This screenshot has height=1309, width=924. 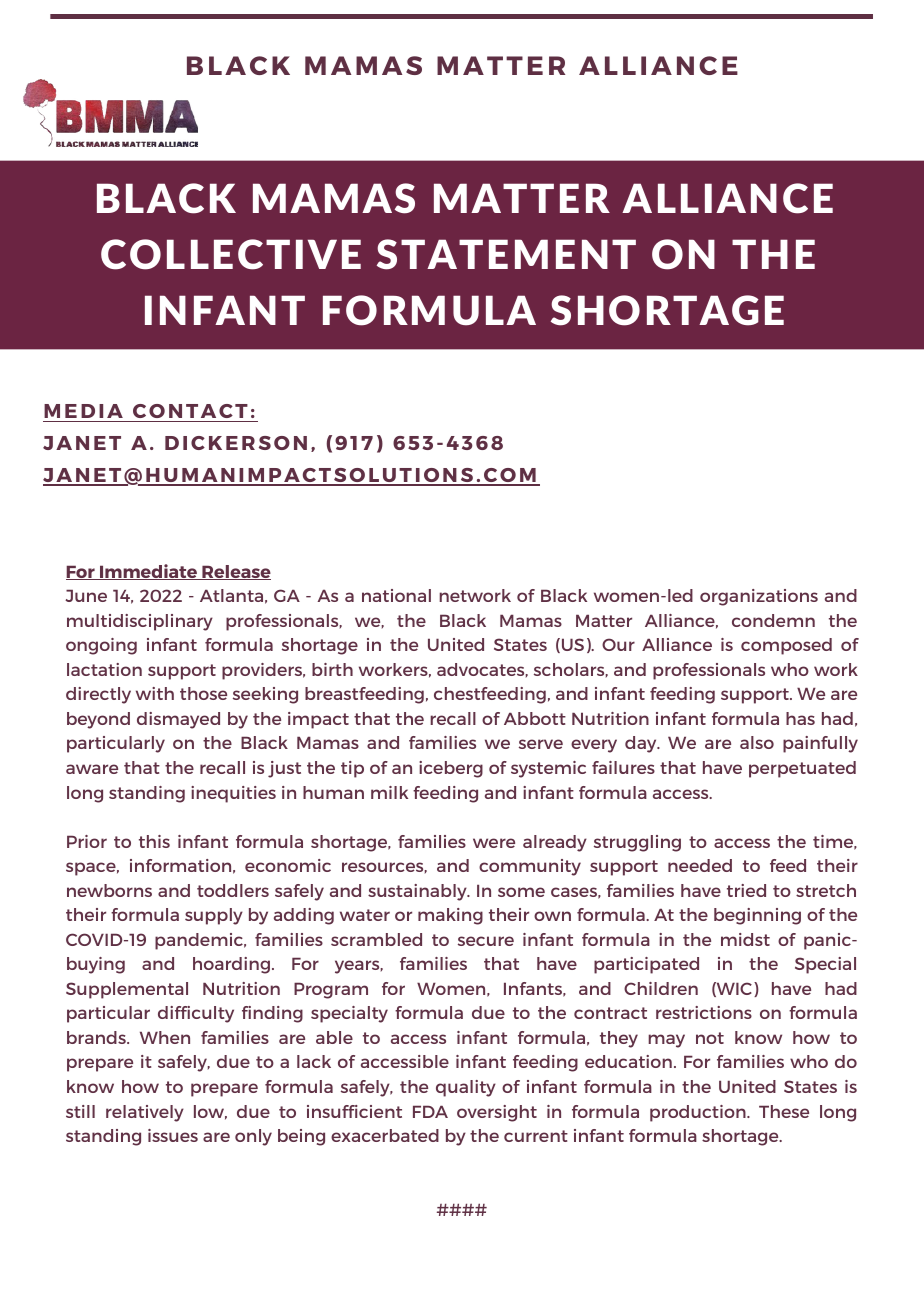 What do you see at coordinates (800, 718) in the screenshot?
I see `has` at bounding box center [800, 718].
